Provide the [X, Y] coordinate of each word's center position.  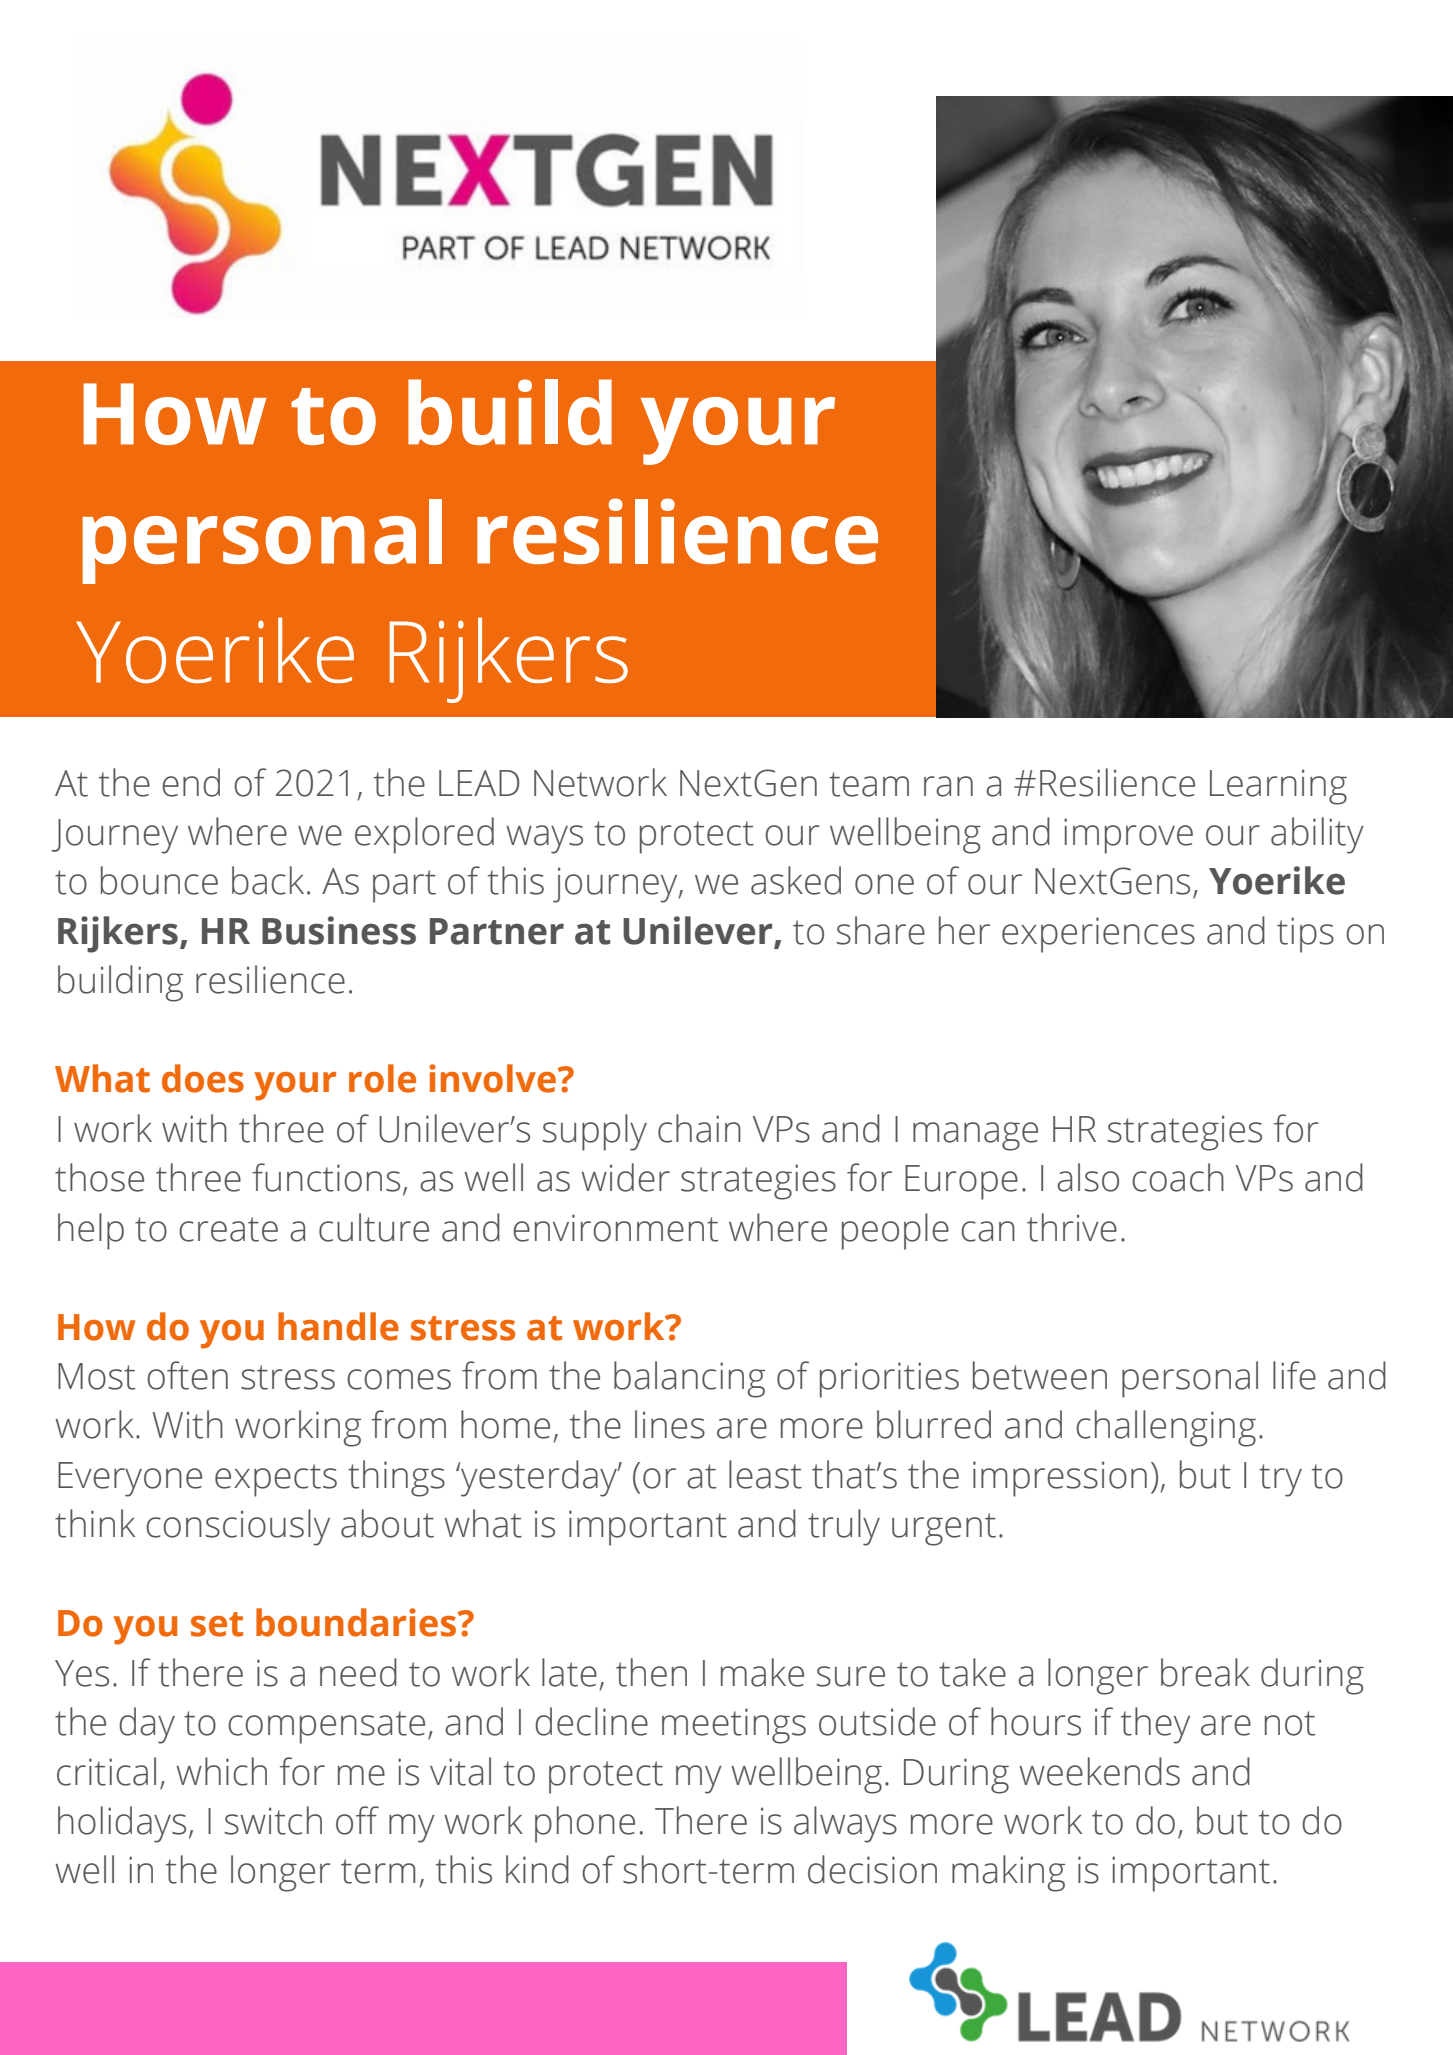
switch [273, 1820]
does [203, 1078]
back [268, 880]
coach [1178, 1177]
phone [585, 1824]
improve [1128, 836]
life [1294, 1375]
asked [796, 880]
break [1205, 1672]
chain [699, 1128]
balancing [689, 1379]
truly [844, 1527]
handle [338, 1326]
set [217, 1624]
